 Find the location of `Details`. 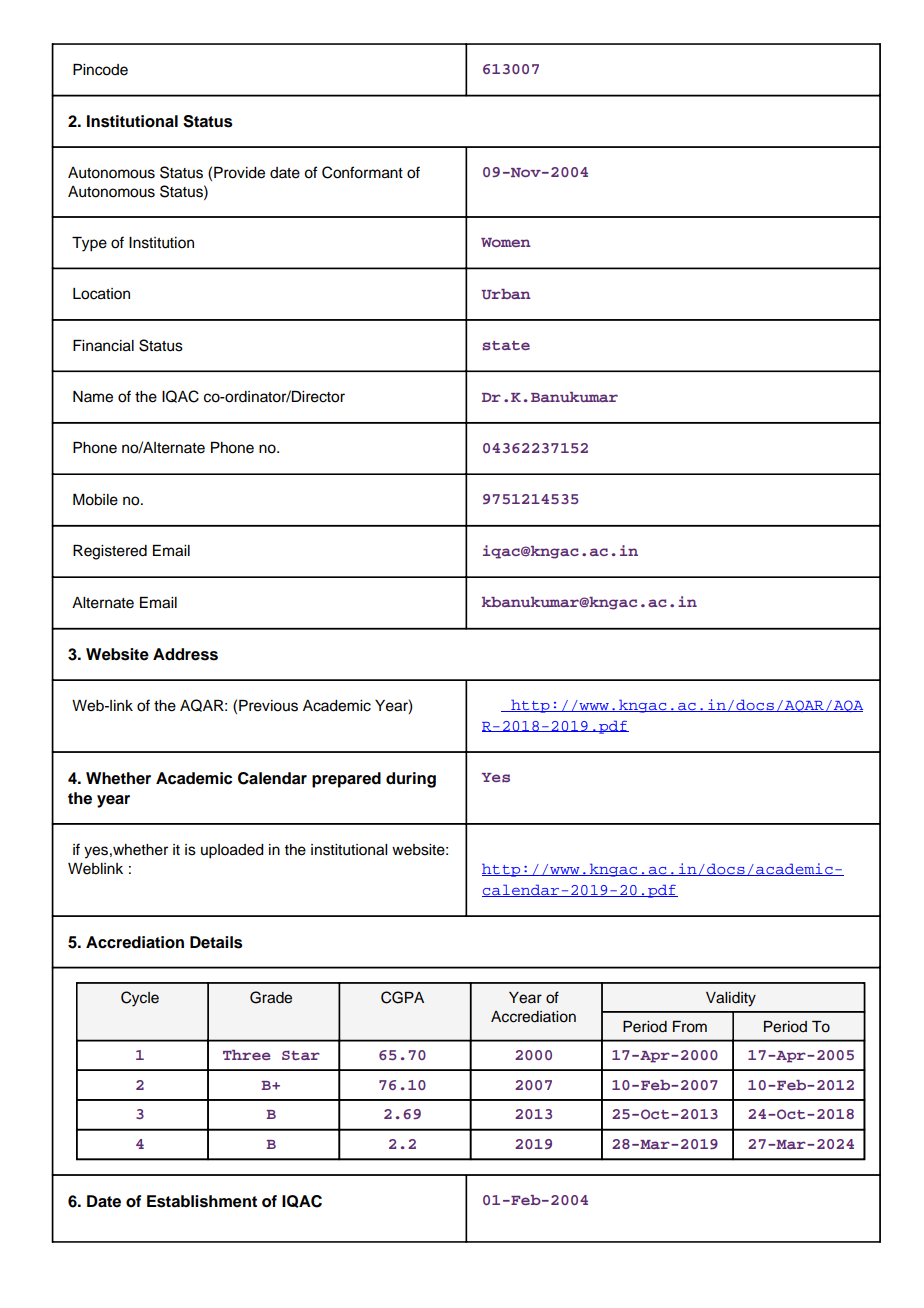

Details is located at coordinates (216, 942).
